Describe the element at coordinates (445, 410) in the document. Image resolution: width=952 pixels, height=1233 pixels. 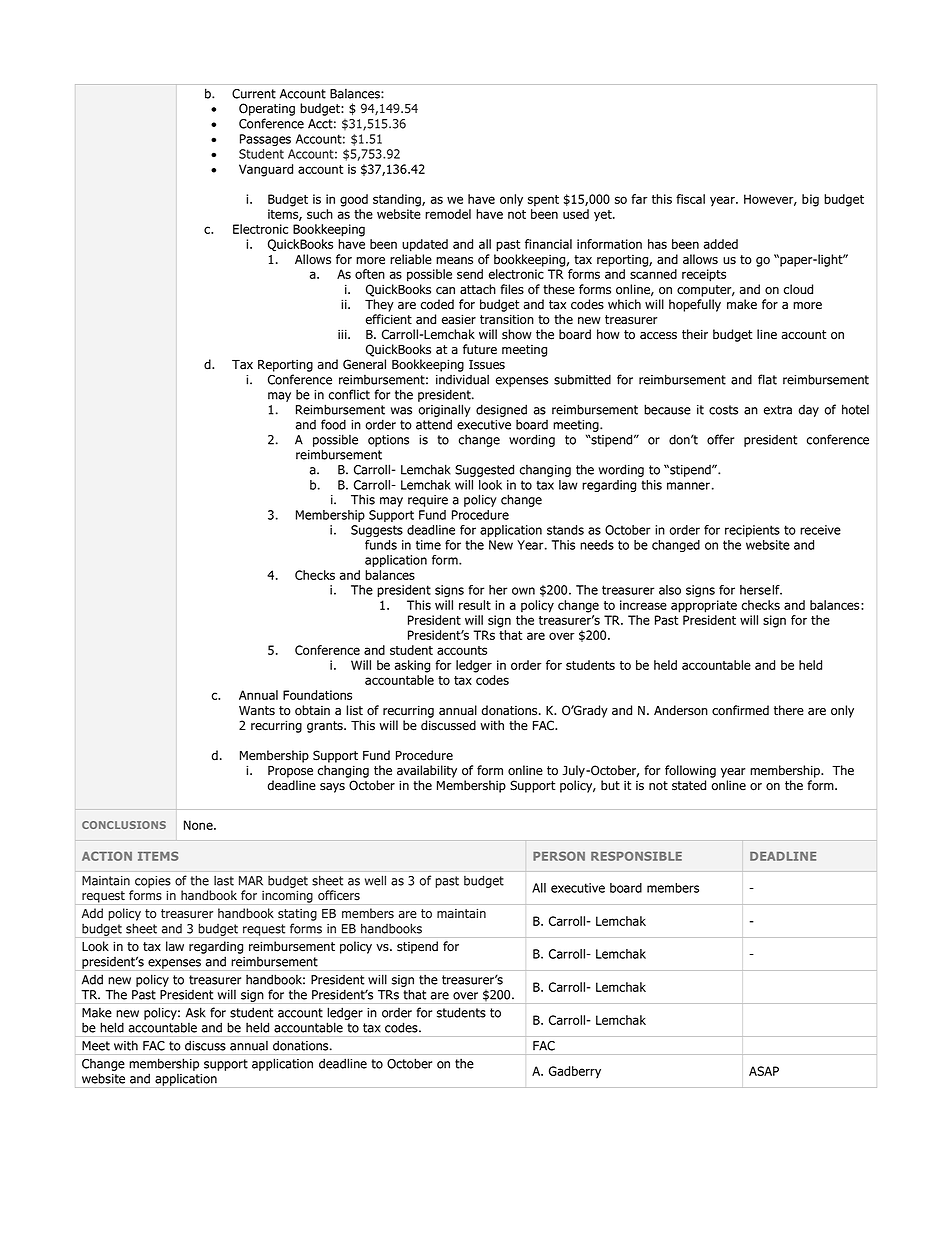
I see `originally` at that location.
